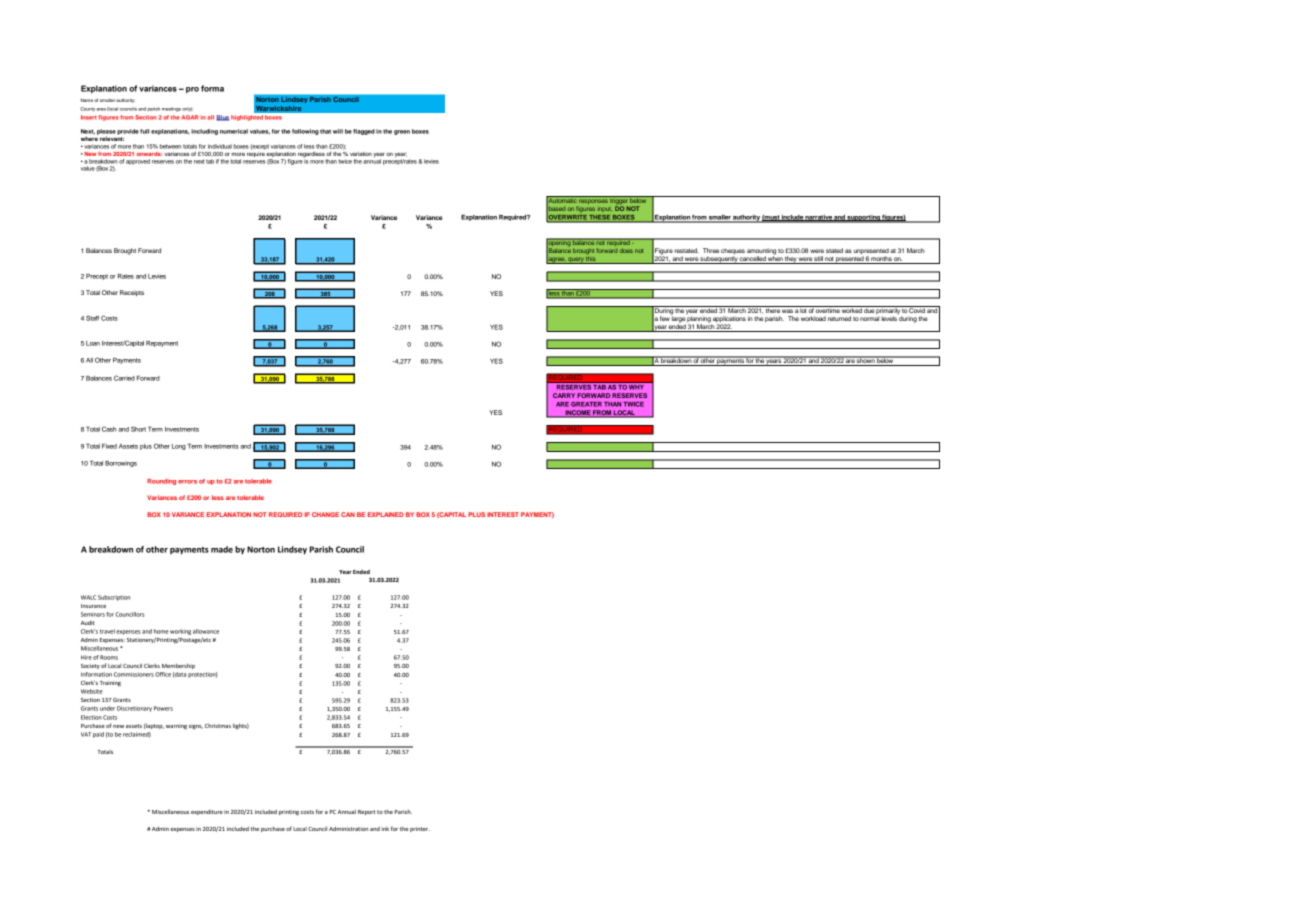 This document has width=1308, height=924. I want to click on errors, so click(187, 482).
